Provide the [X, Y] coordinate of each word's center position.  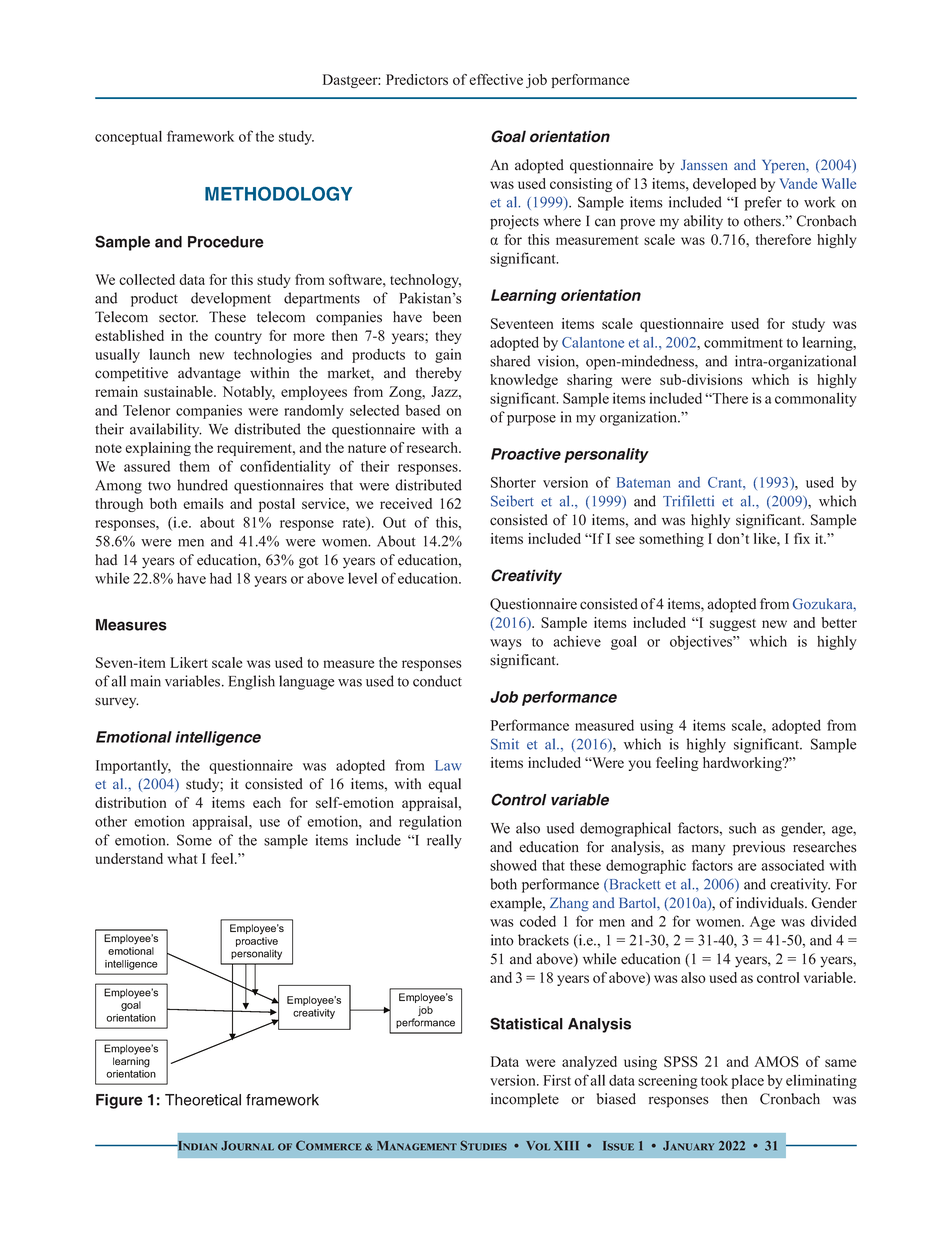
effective [496, 79]
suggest [733, 625]
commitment [743, 342]
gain [448, 356]
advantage [209, 374]
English [252, 682]
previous [759, 848]
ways [506, 644]
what [182, 858]
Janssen [704, 165]
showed [513, 865]
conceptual [128, 137]
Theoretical [203, 1100]
